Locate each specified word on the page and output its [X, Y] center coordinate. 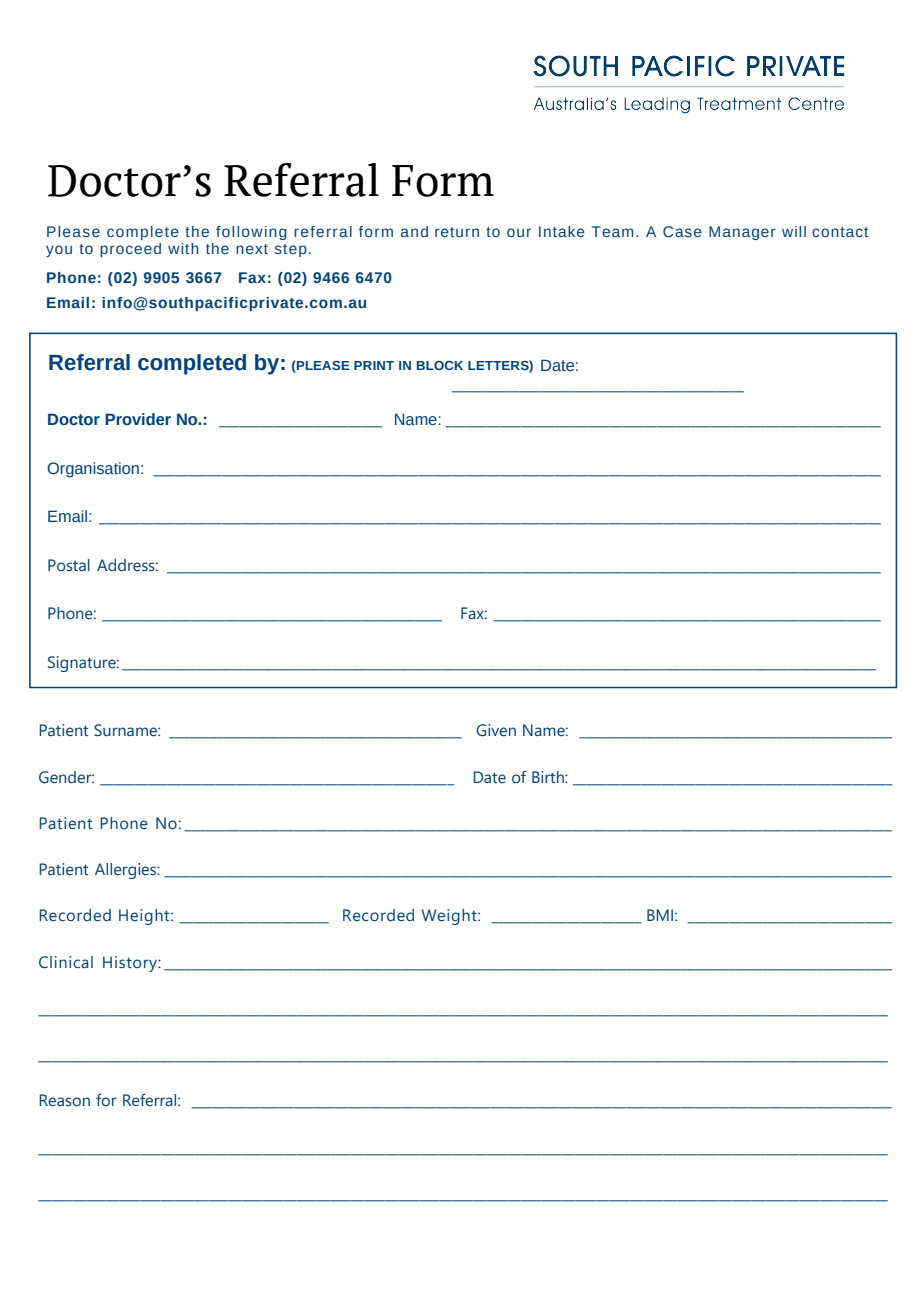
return [457, 232]
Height [145, 917]
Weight [450, 917]
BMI [660, 915]
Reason [64, 1100]
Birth [549, 777]
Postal [69, 565]
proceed [130, 250]
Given [496, 730]
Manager [742, 233]
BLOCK [440, 365]
